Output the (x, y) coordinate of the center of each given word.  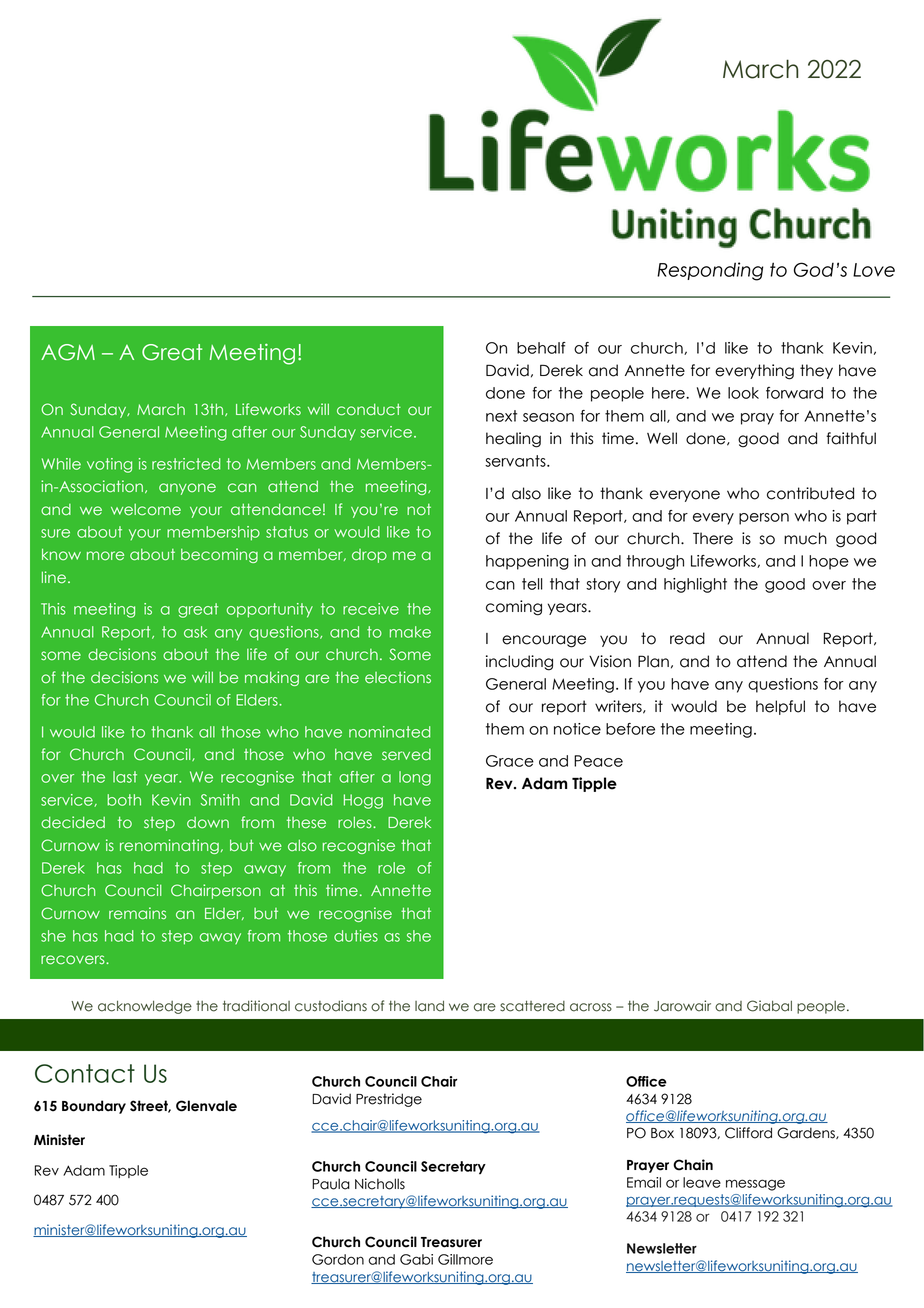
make (410, 632)
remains (137, 913)
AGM (68, 352)
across (591, 1007)
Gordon (338, 1259)
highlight (695, 585)
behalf (541, 348)
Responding (710, 271)
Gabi (416, 1259)
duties (356, 936)
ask (195, 632)
